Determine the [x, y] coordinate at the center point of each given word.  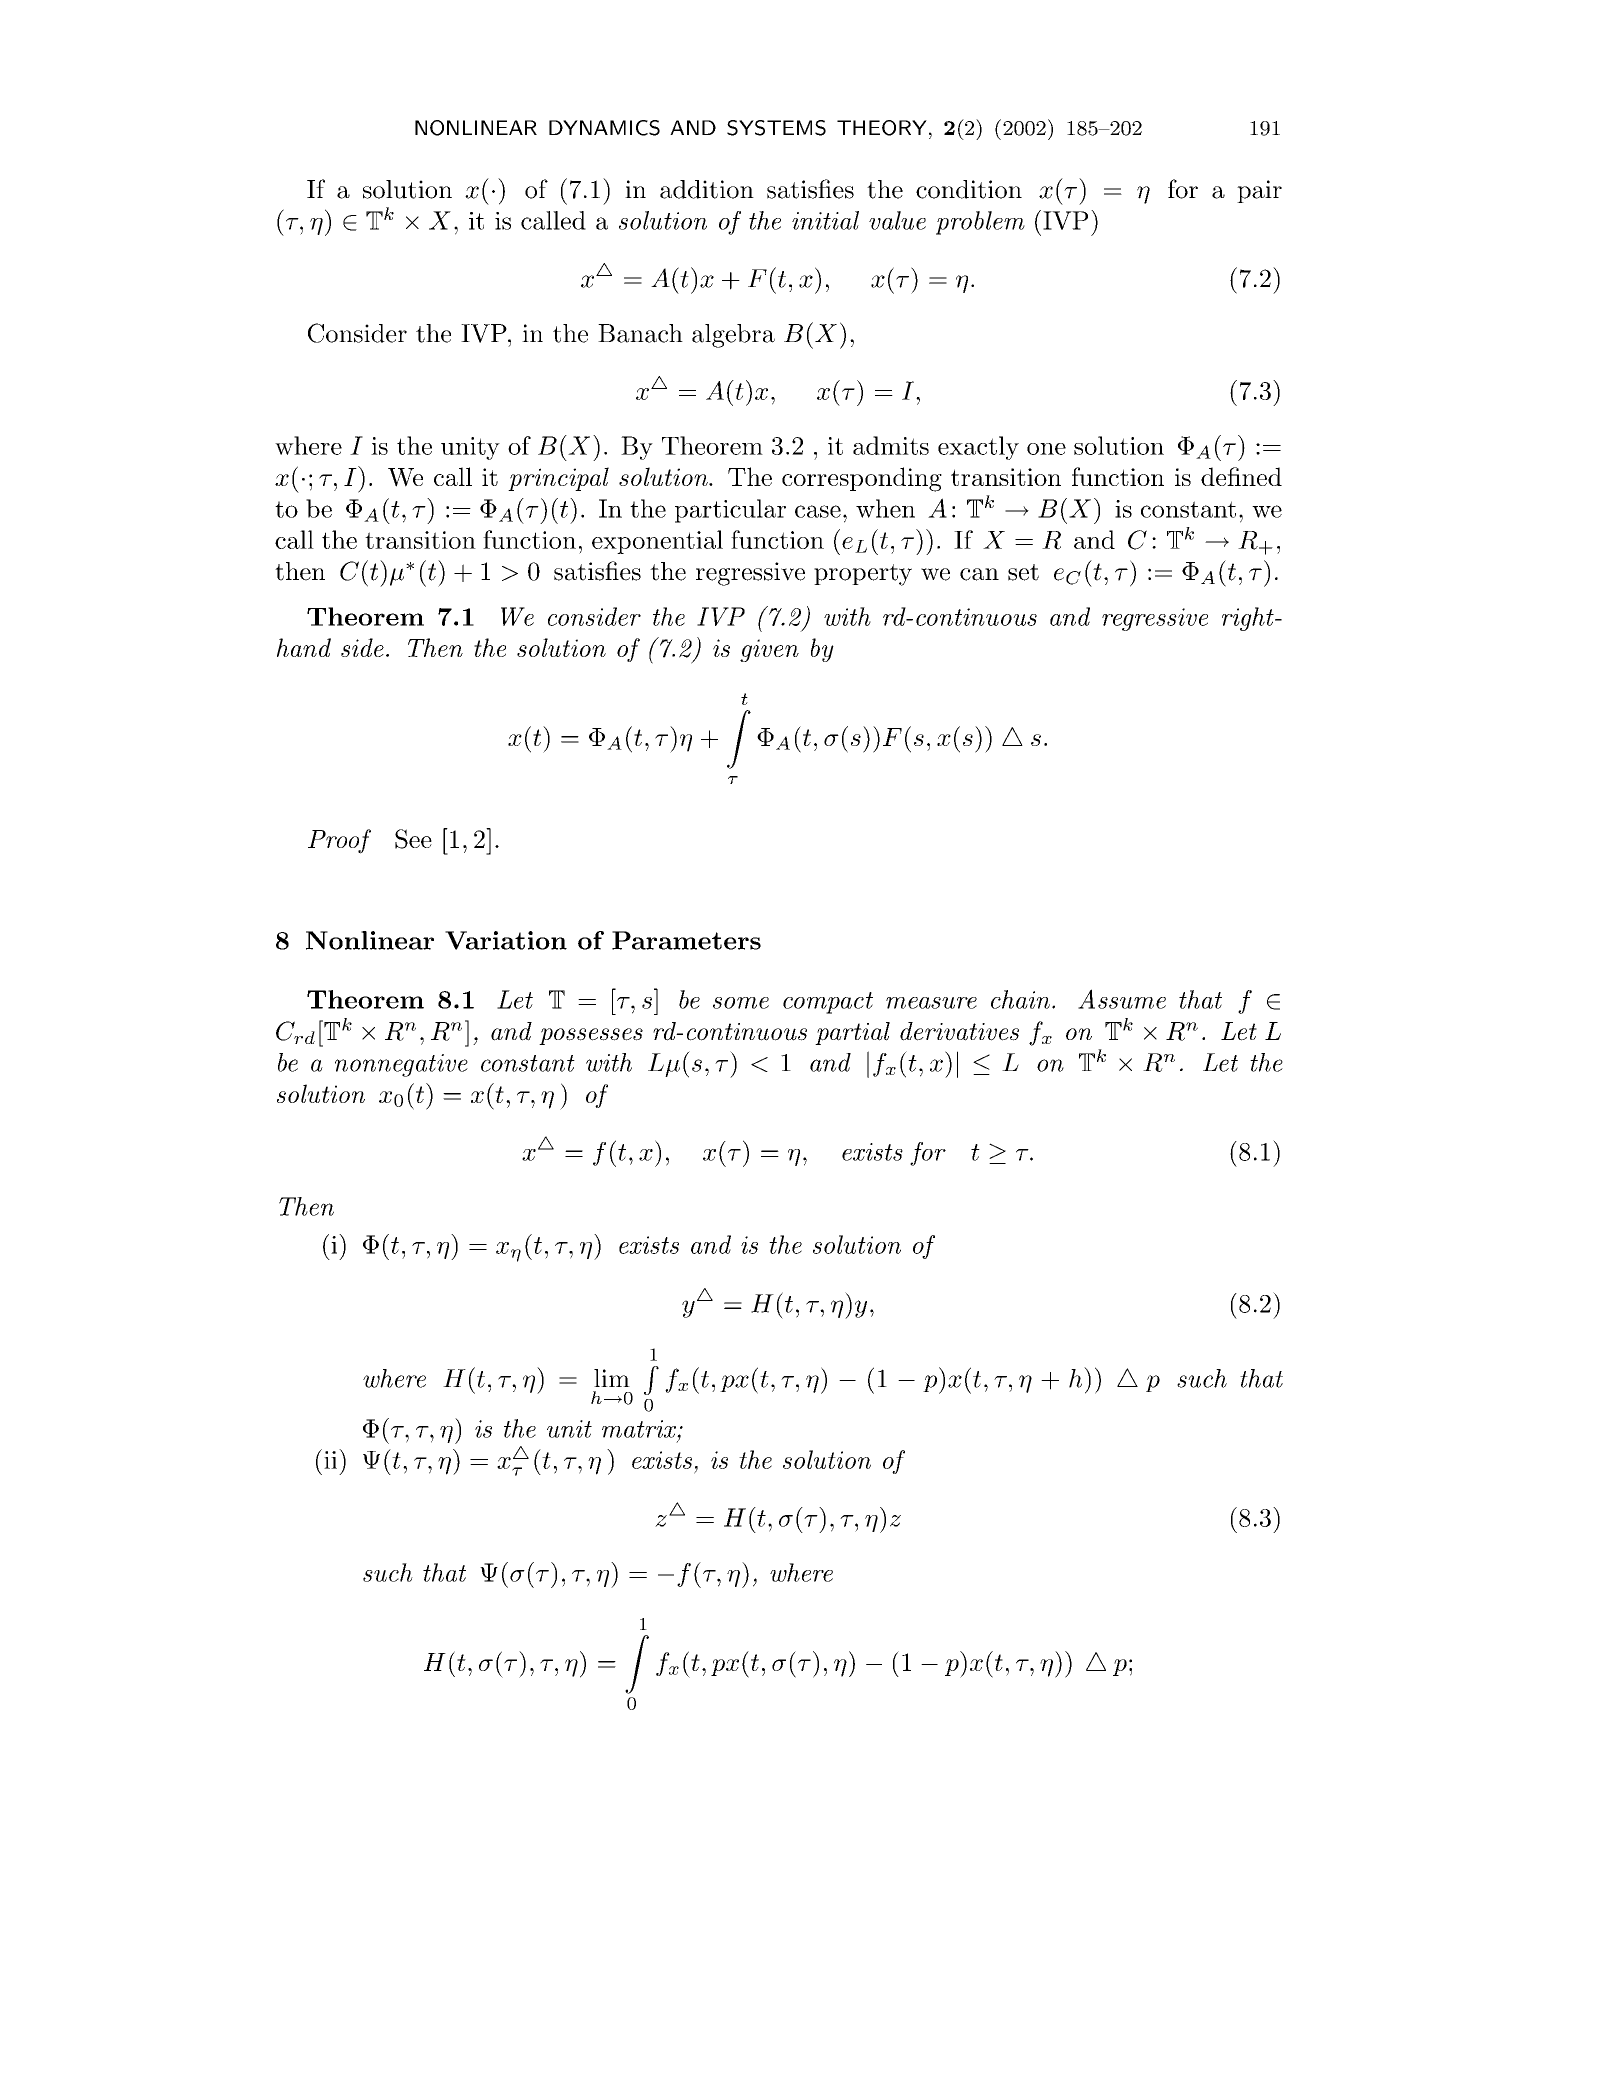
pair [1259, 191]
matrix [640, 1429]
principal [558, 479]
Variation [506, 940]
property [863, 575]
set [1023, 572]
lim [612, 1378]
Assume [1122, 999]
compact [828, 1003]
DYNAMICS [604, 128]
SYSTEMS [776, 128]
